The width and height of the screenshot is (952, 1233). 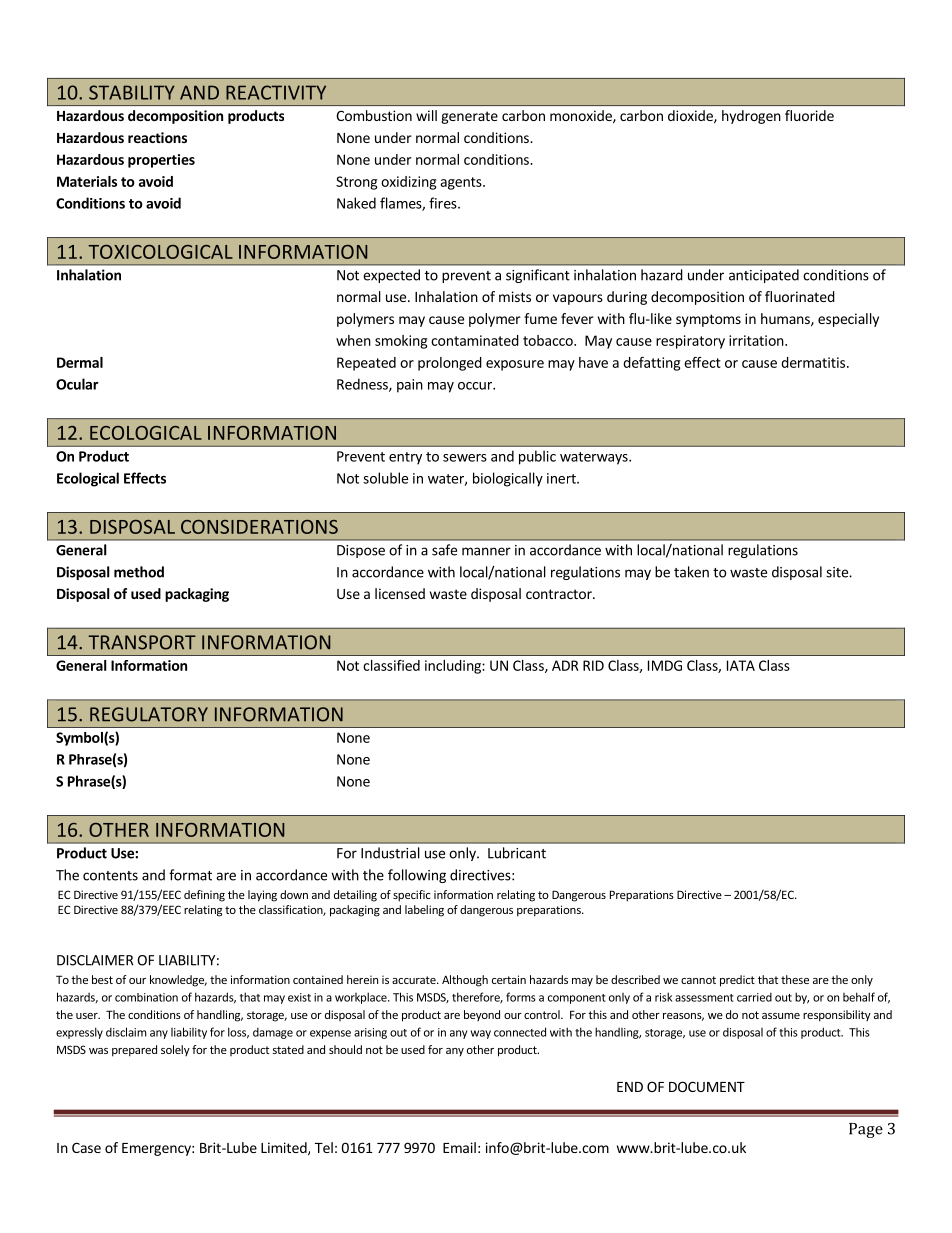 What do you see at coordinates (80, 362) in the screenshot?
I see `Dermal` at bounding box center [80, 362].
